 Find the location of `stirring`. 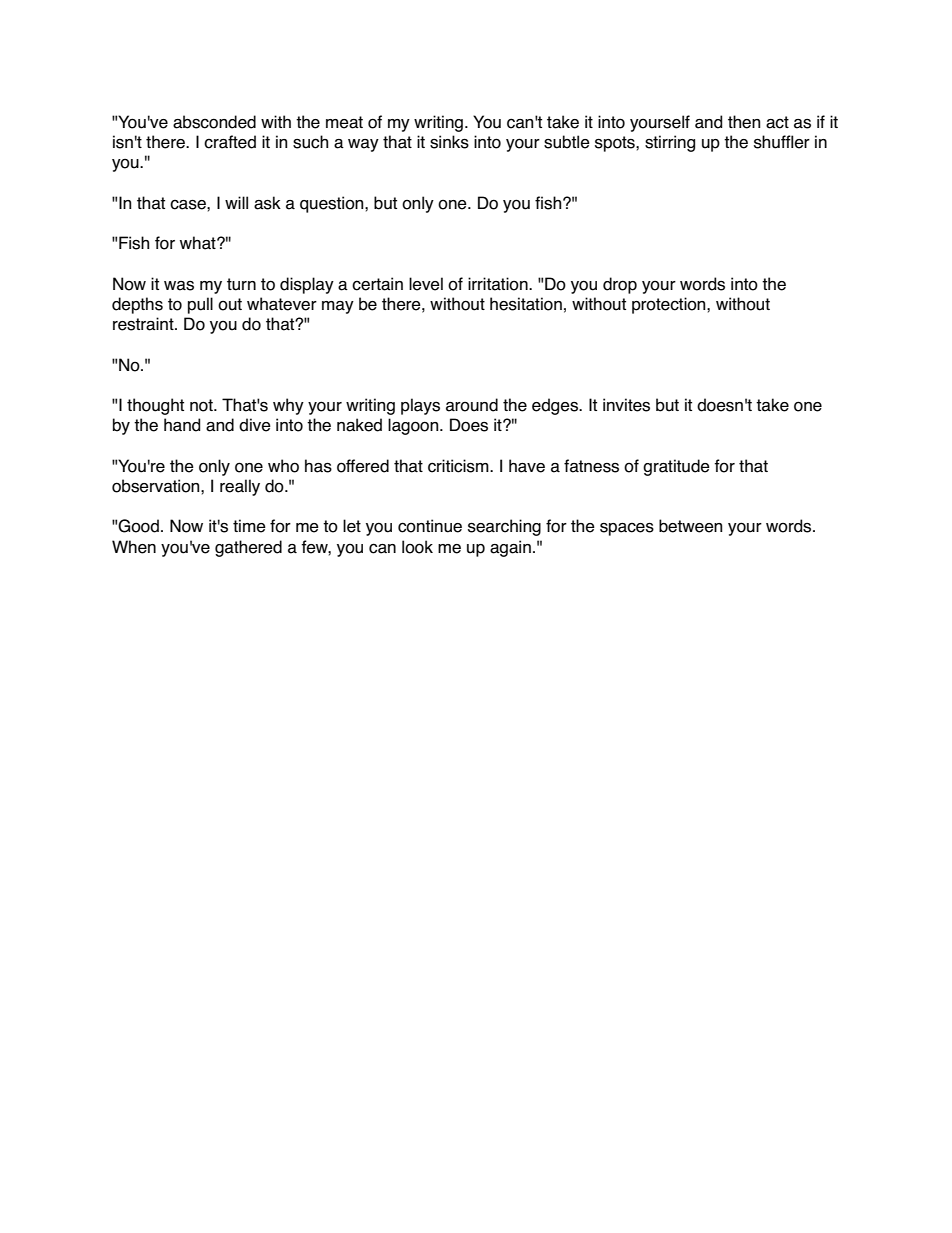

stirring is located at coordinates (670, 143).
